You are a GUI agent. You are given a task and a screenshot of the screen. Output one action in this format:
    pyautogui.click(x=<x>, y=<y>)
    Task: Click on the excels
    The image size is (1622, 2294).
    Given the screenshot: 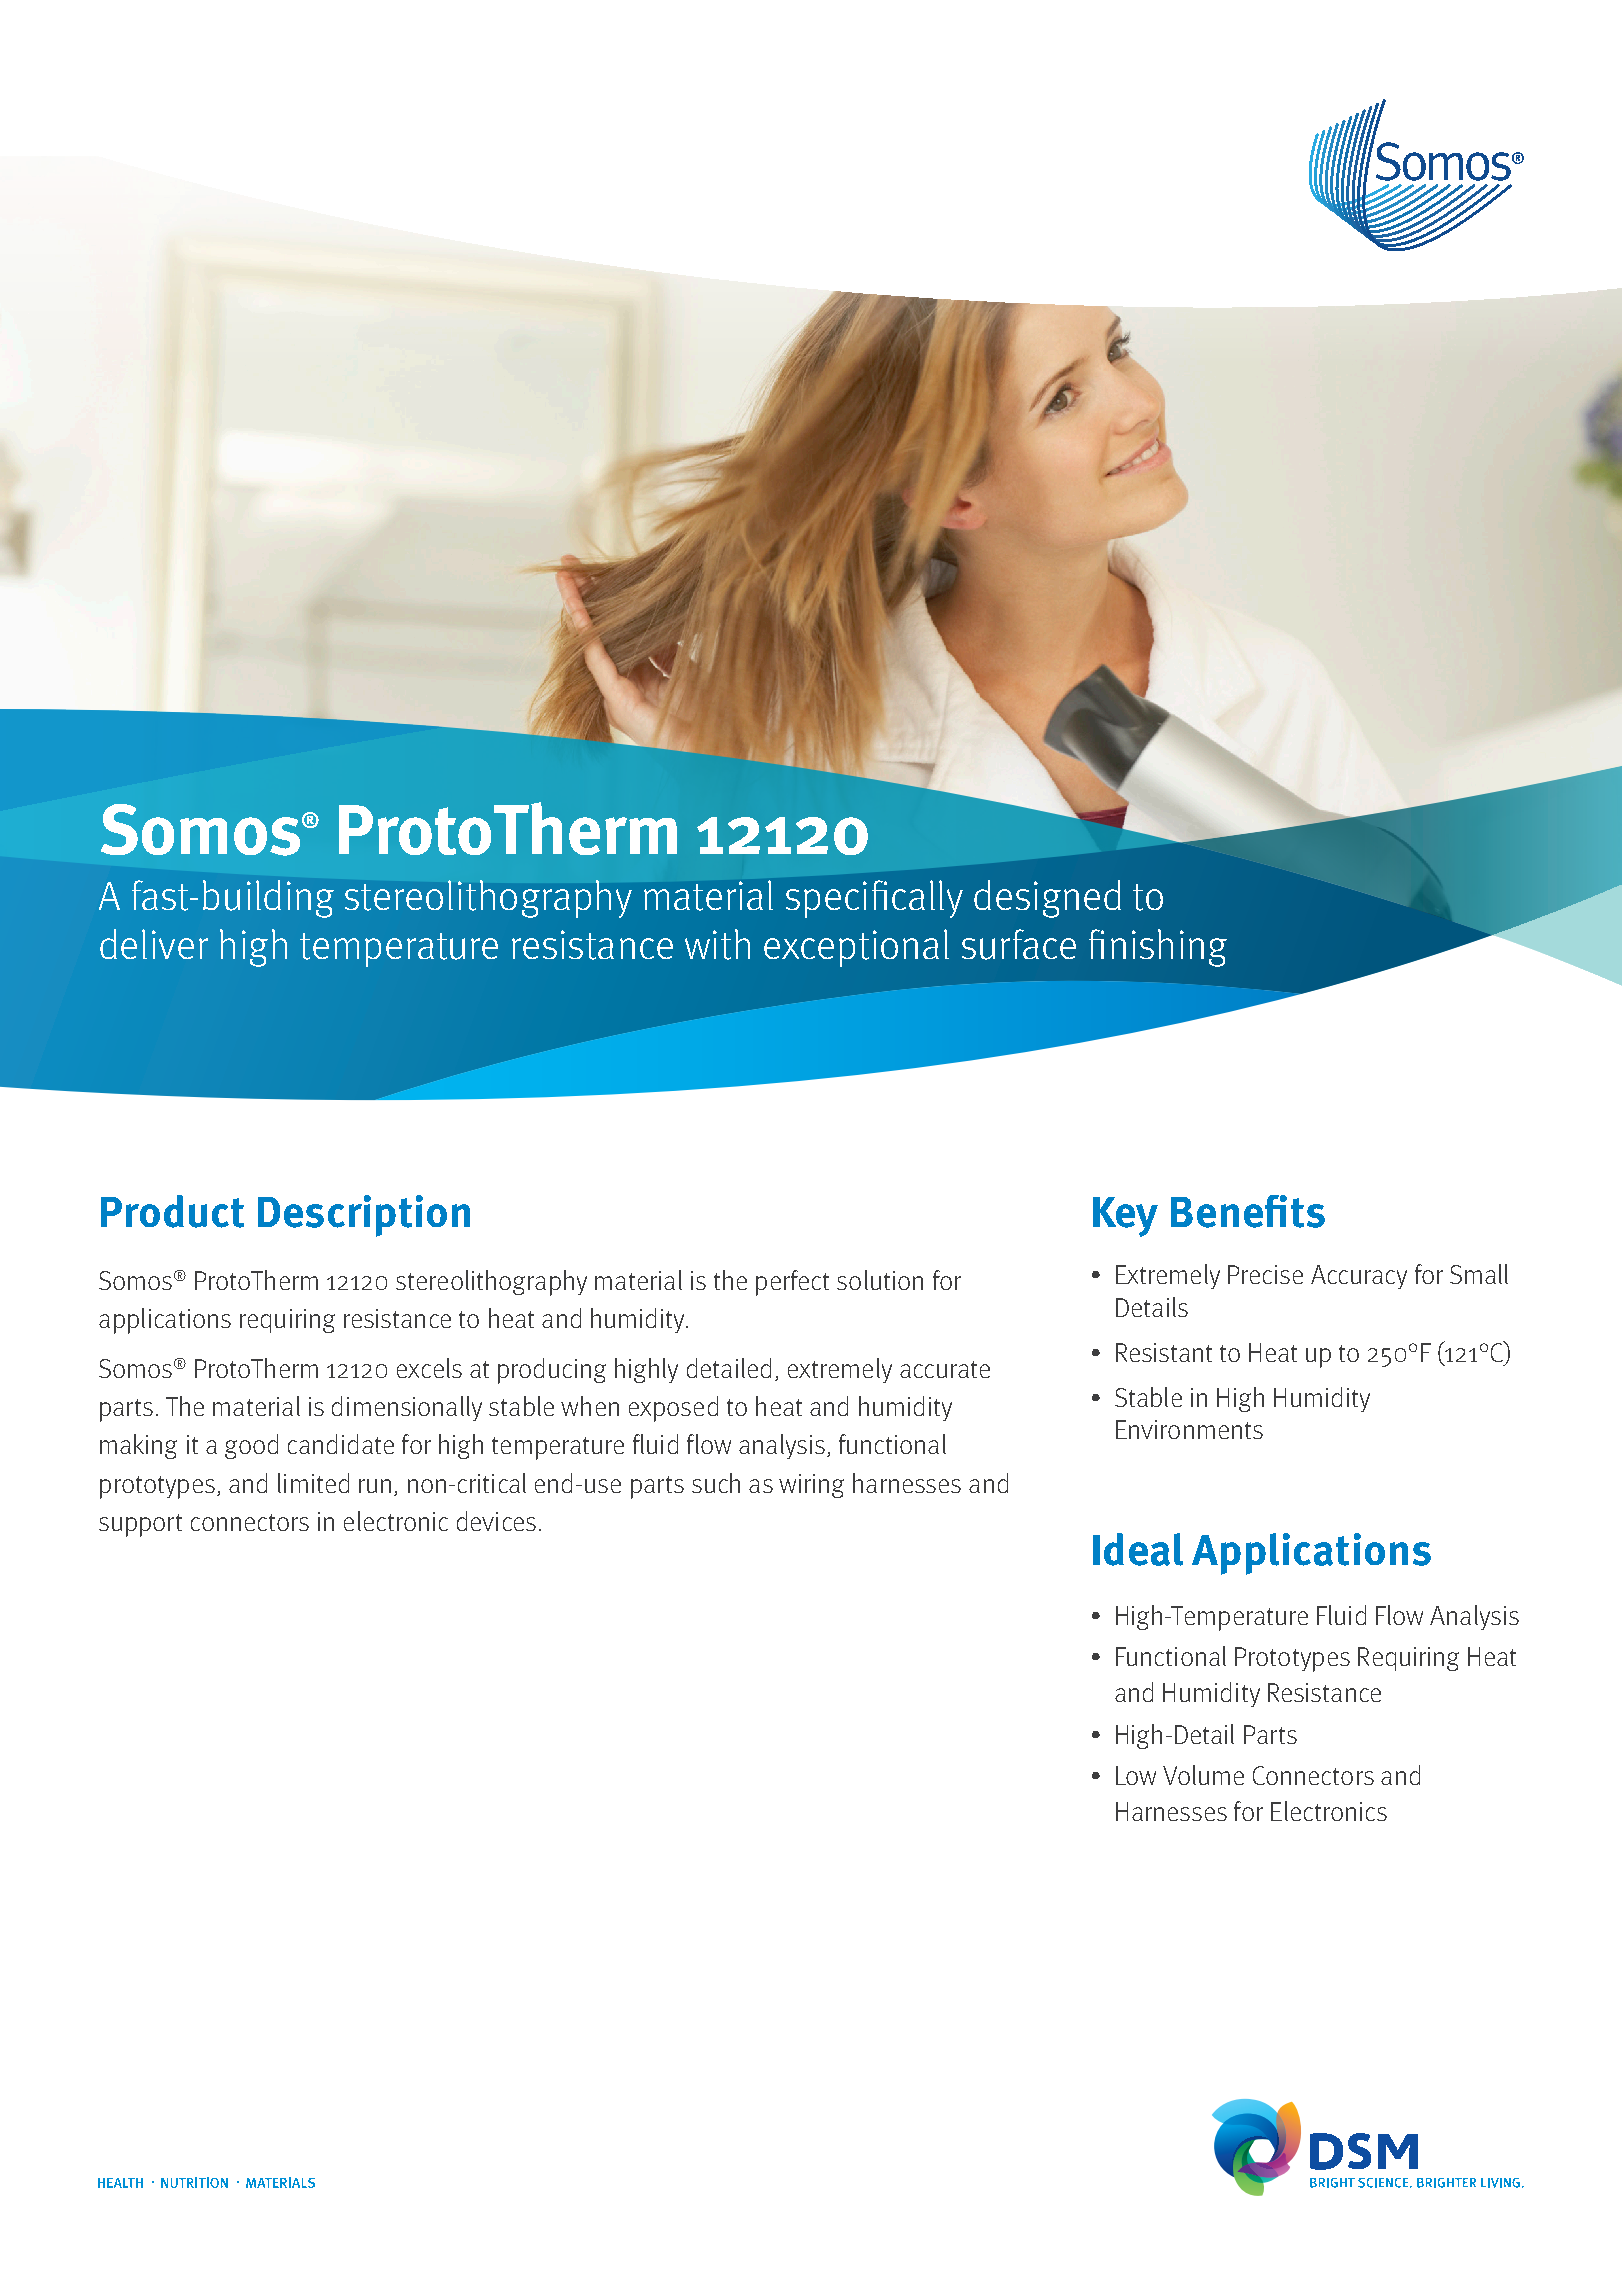 What is the action you would take?
    pyautogui.click(x=429, y=1368)
